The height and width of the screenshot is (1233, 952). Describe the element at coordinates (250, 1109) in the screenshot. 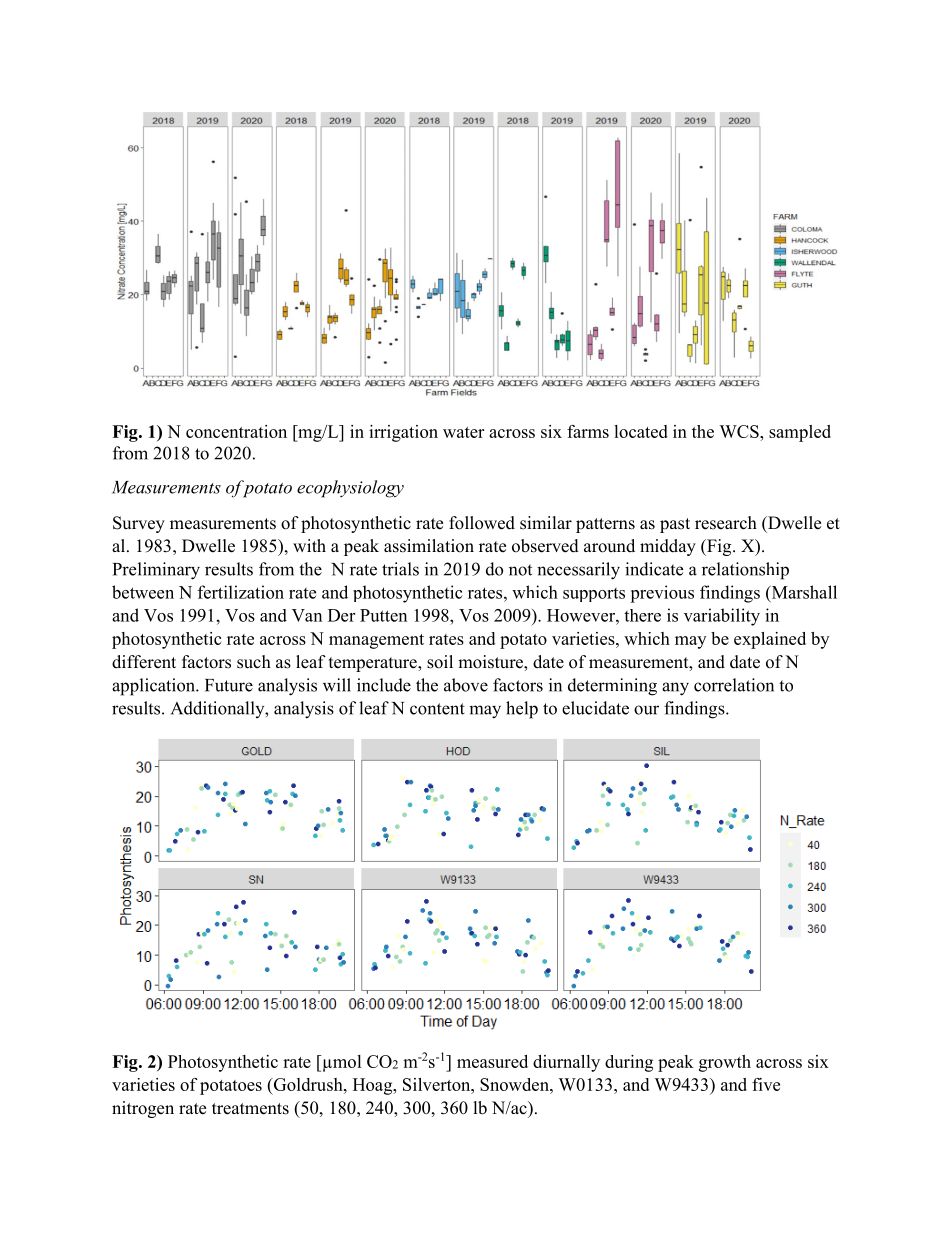

I see `treatments` at that location.
